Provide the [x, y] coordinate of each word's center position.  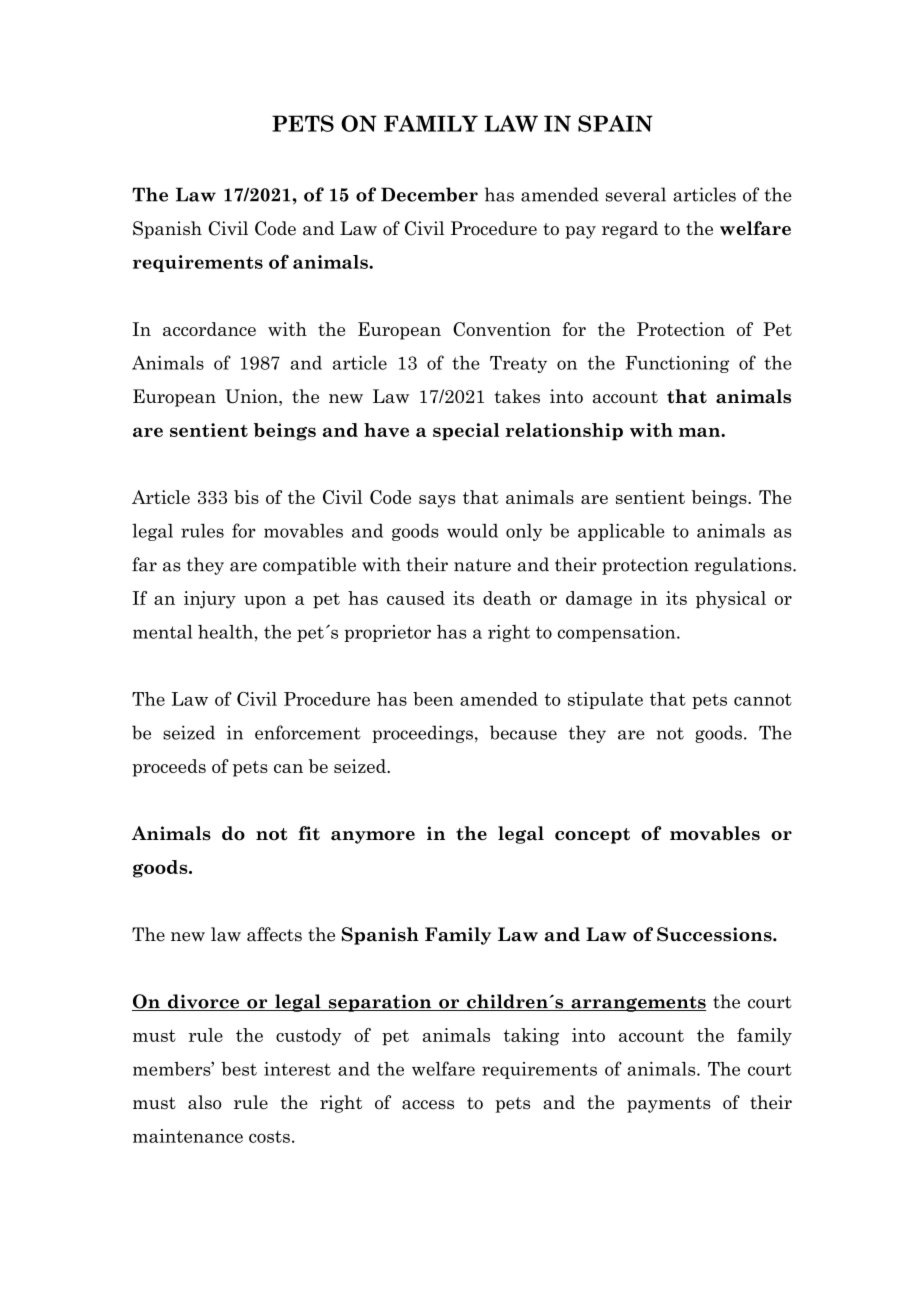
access [428, 1105]
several [636, 194]
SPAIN [615, 123]
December [429, 194]
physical [731, 600]
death [507, 598]
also [205, 1102]
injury [210, 600]
